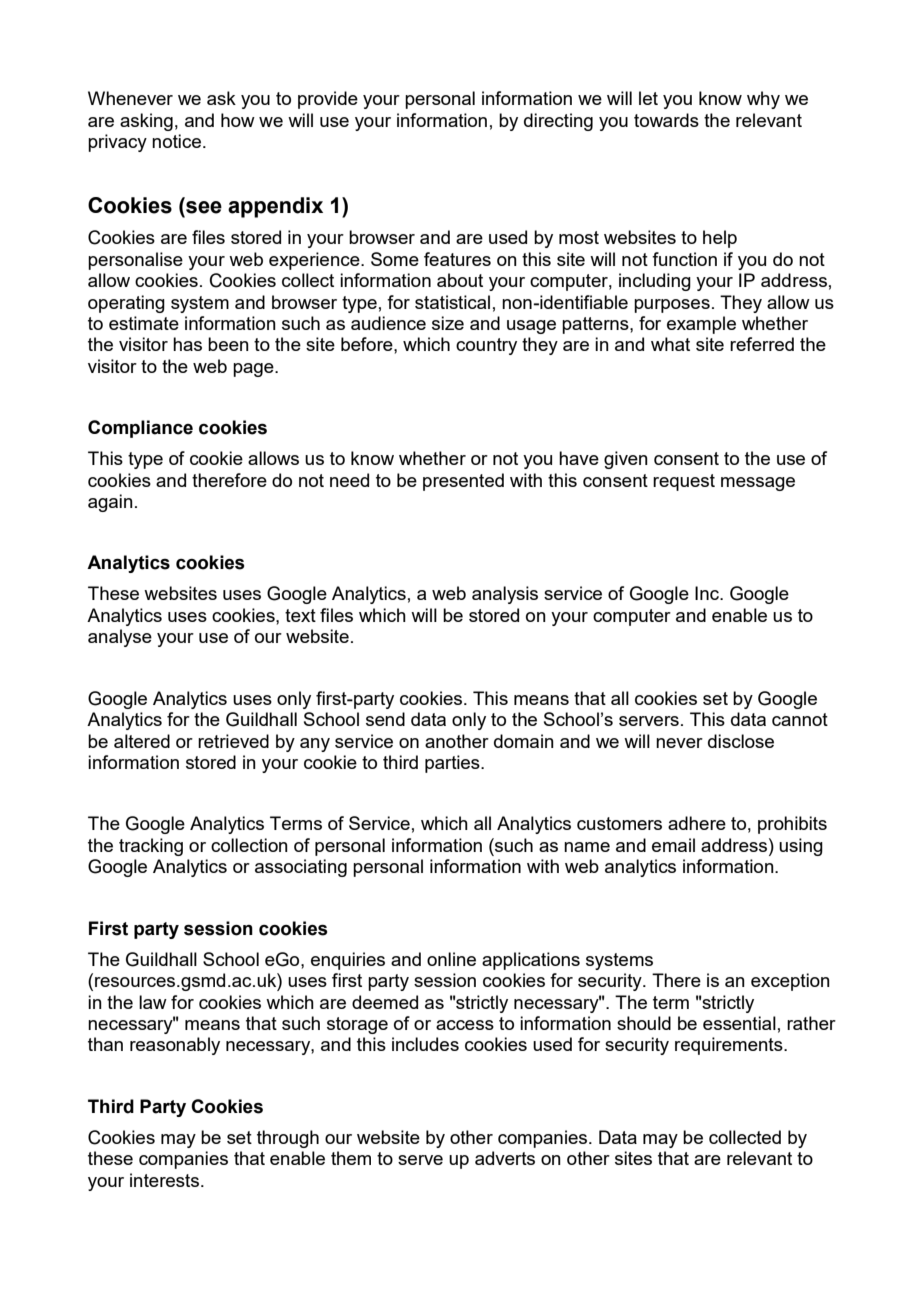 The image size is (924, 1308). What do you see at coordinates (164, 1180) in the screenshot?
I see `interests` at bounding box center [164, 1180].
